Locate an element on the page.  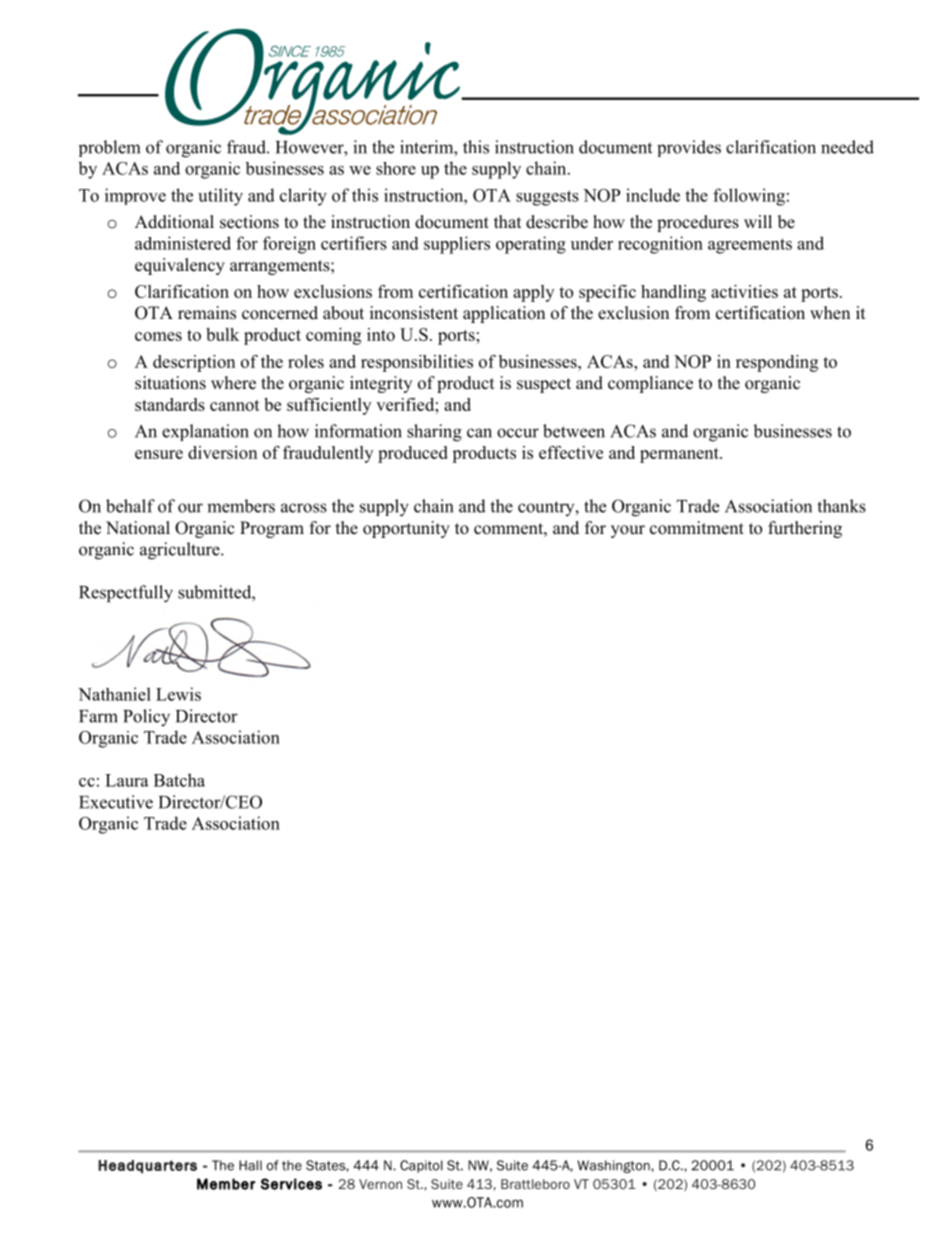
that is located at coordinates (507, 221).
